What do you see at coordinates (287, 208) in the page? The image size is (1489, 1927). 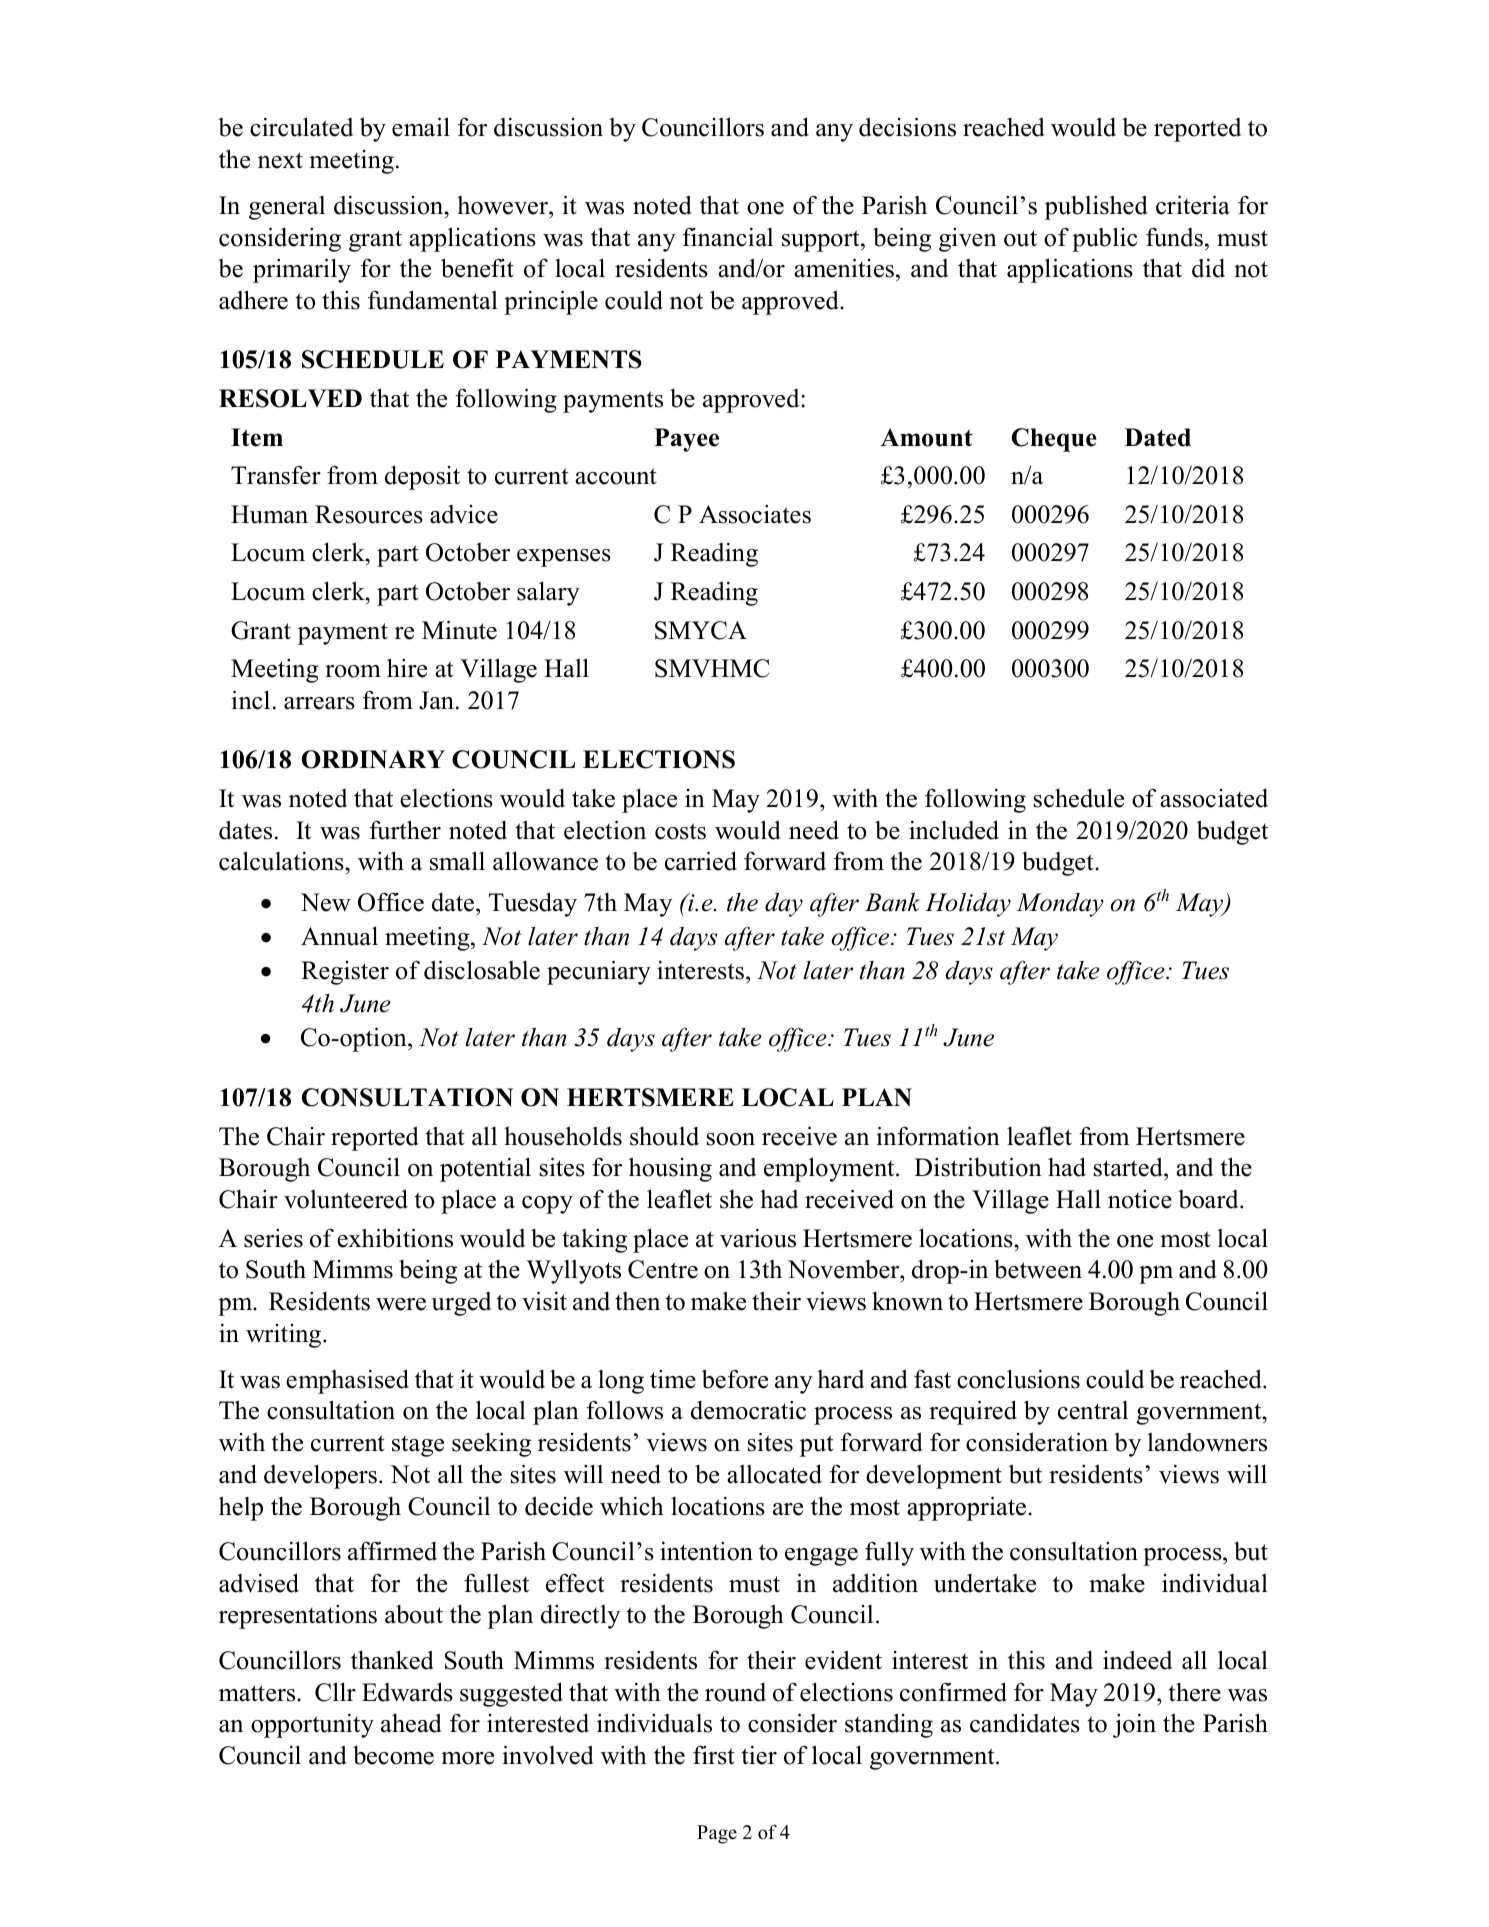 I see `general` at bounding box center [287, 208].
